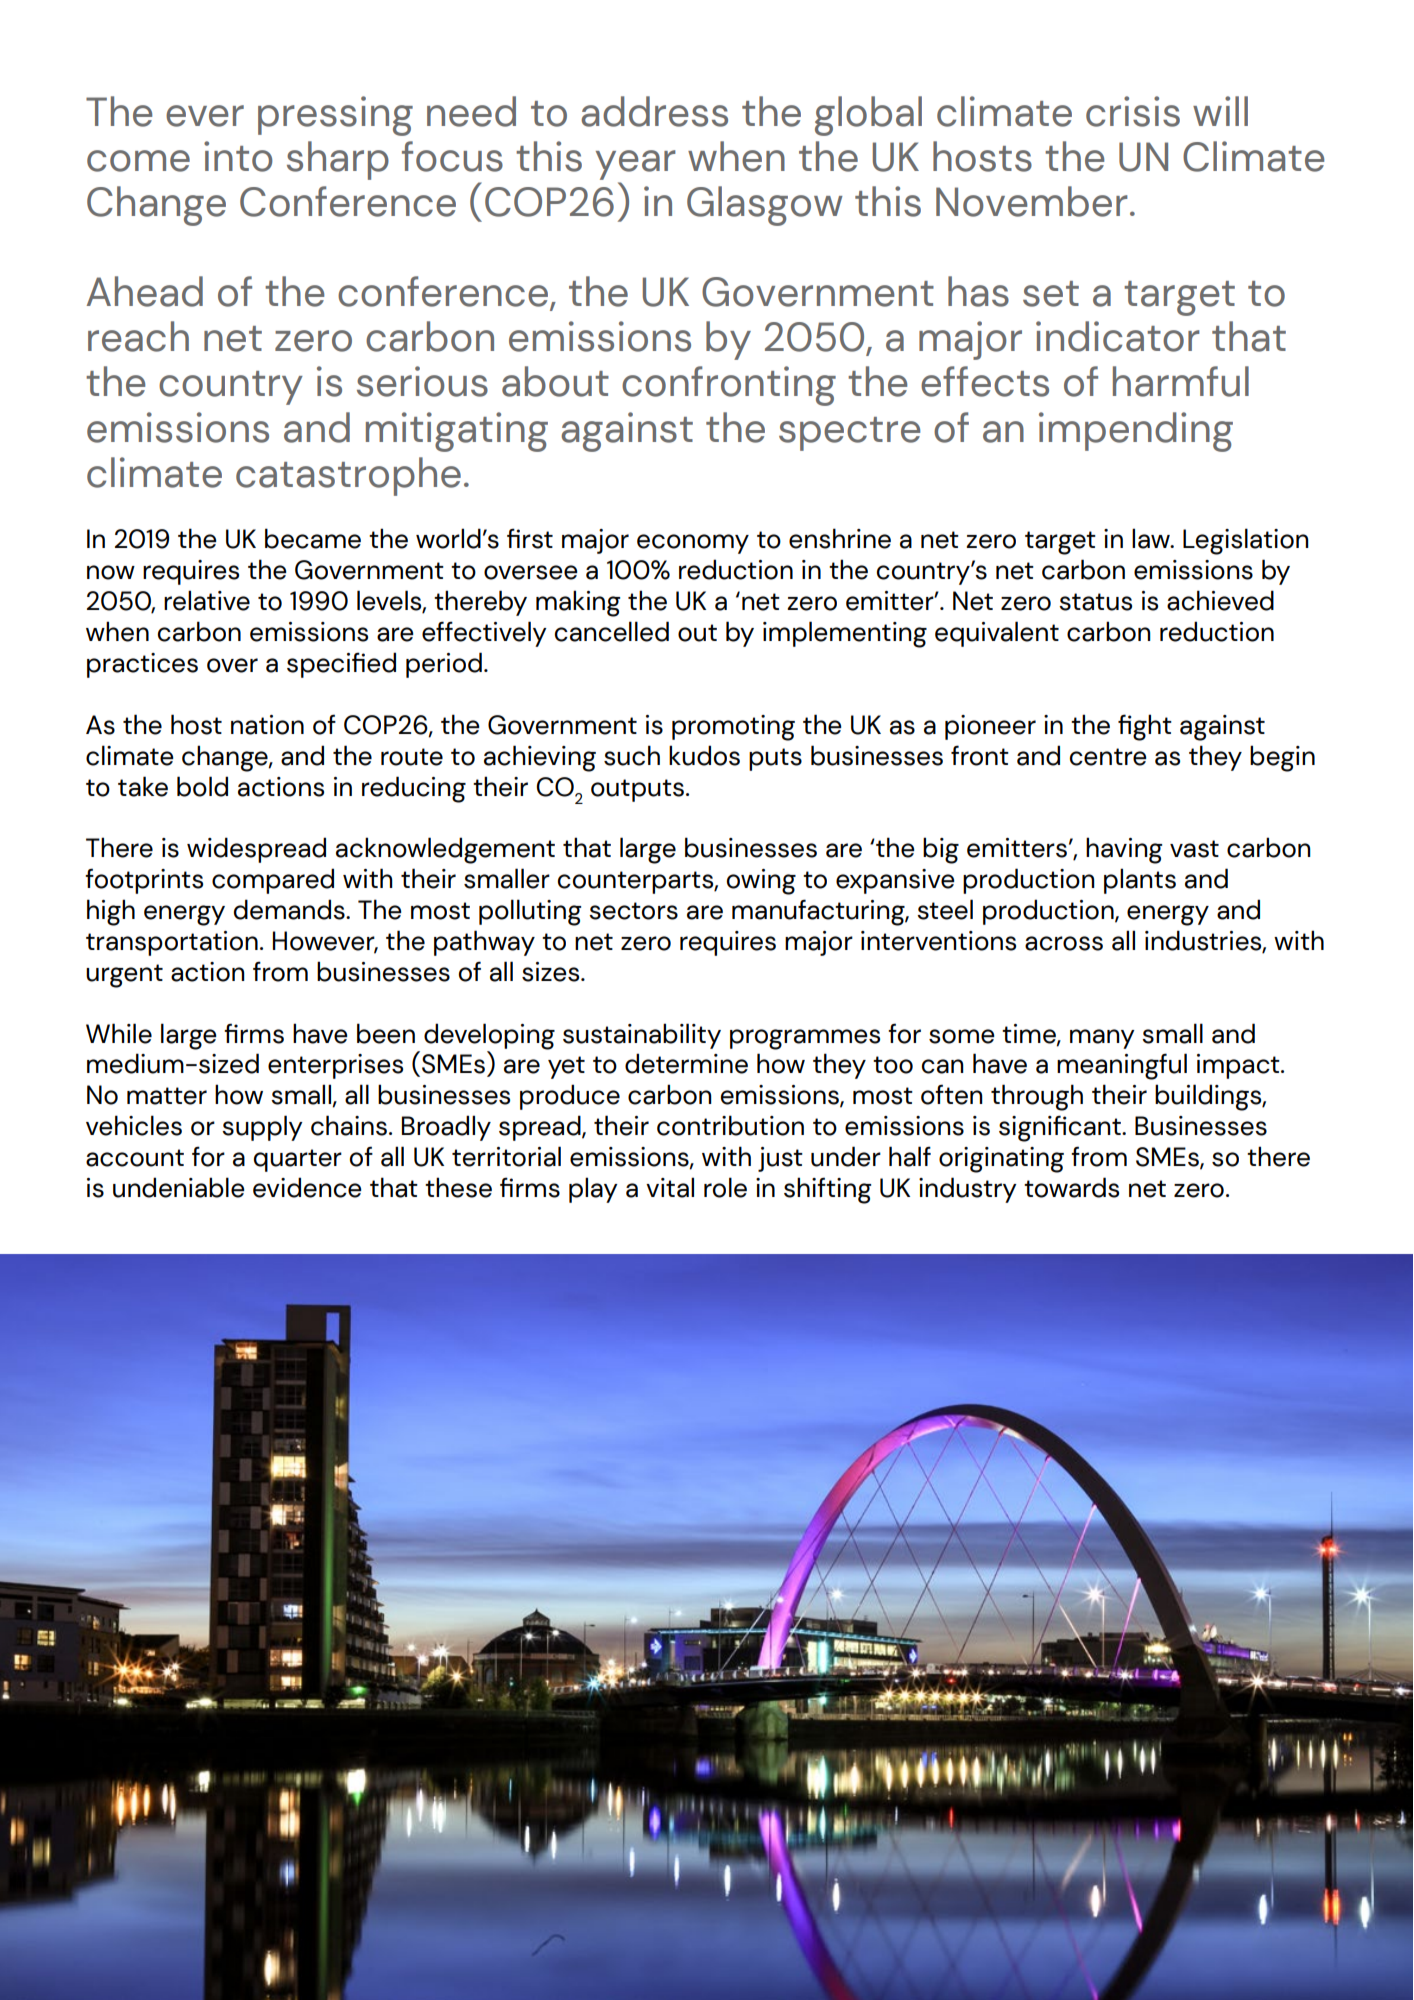 The image size is (1414, 2000). What do you see at coordinates (238, 156) in the screenshot?
I see `into` at bounding box center [238, 156].
